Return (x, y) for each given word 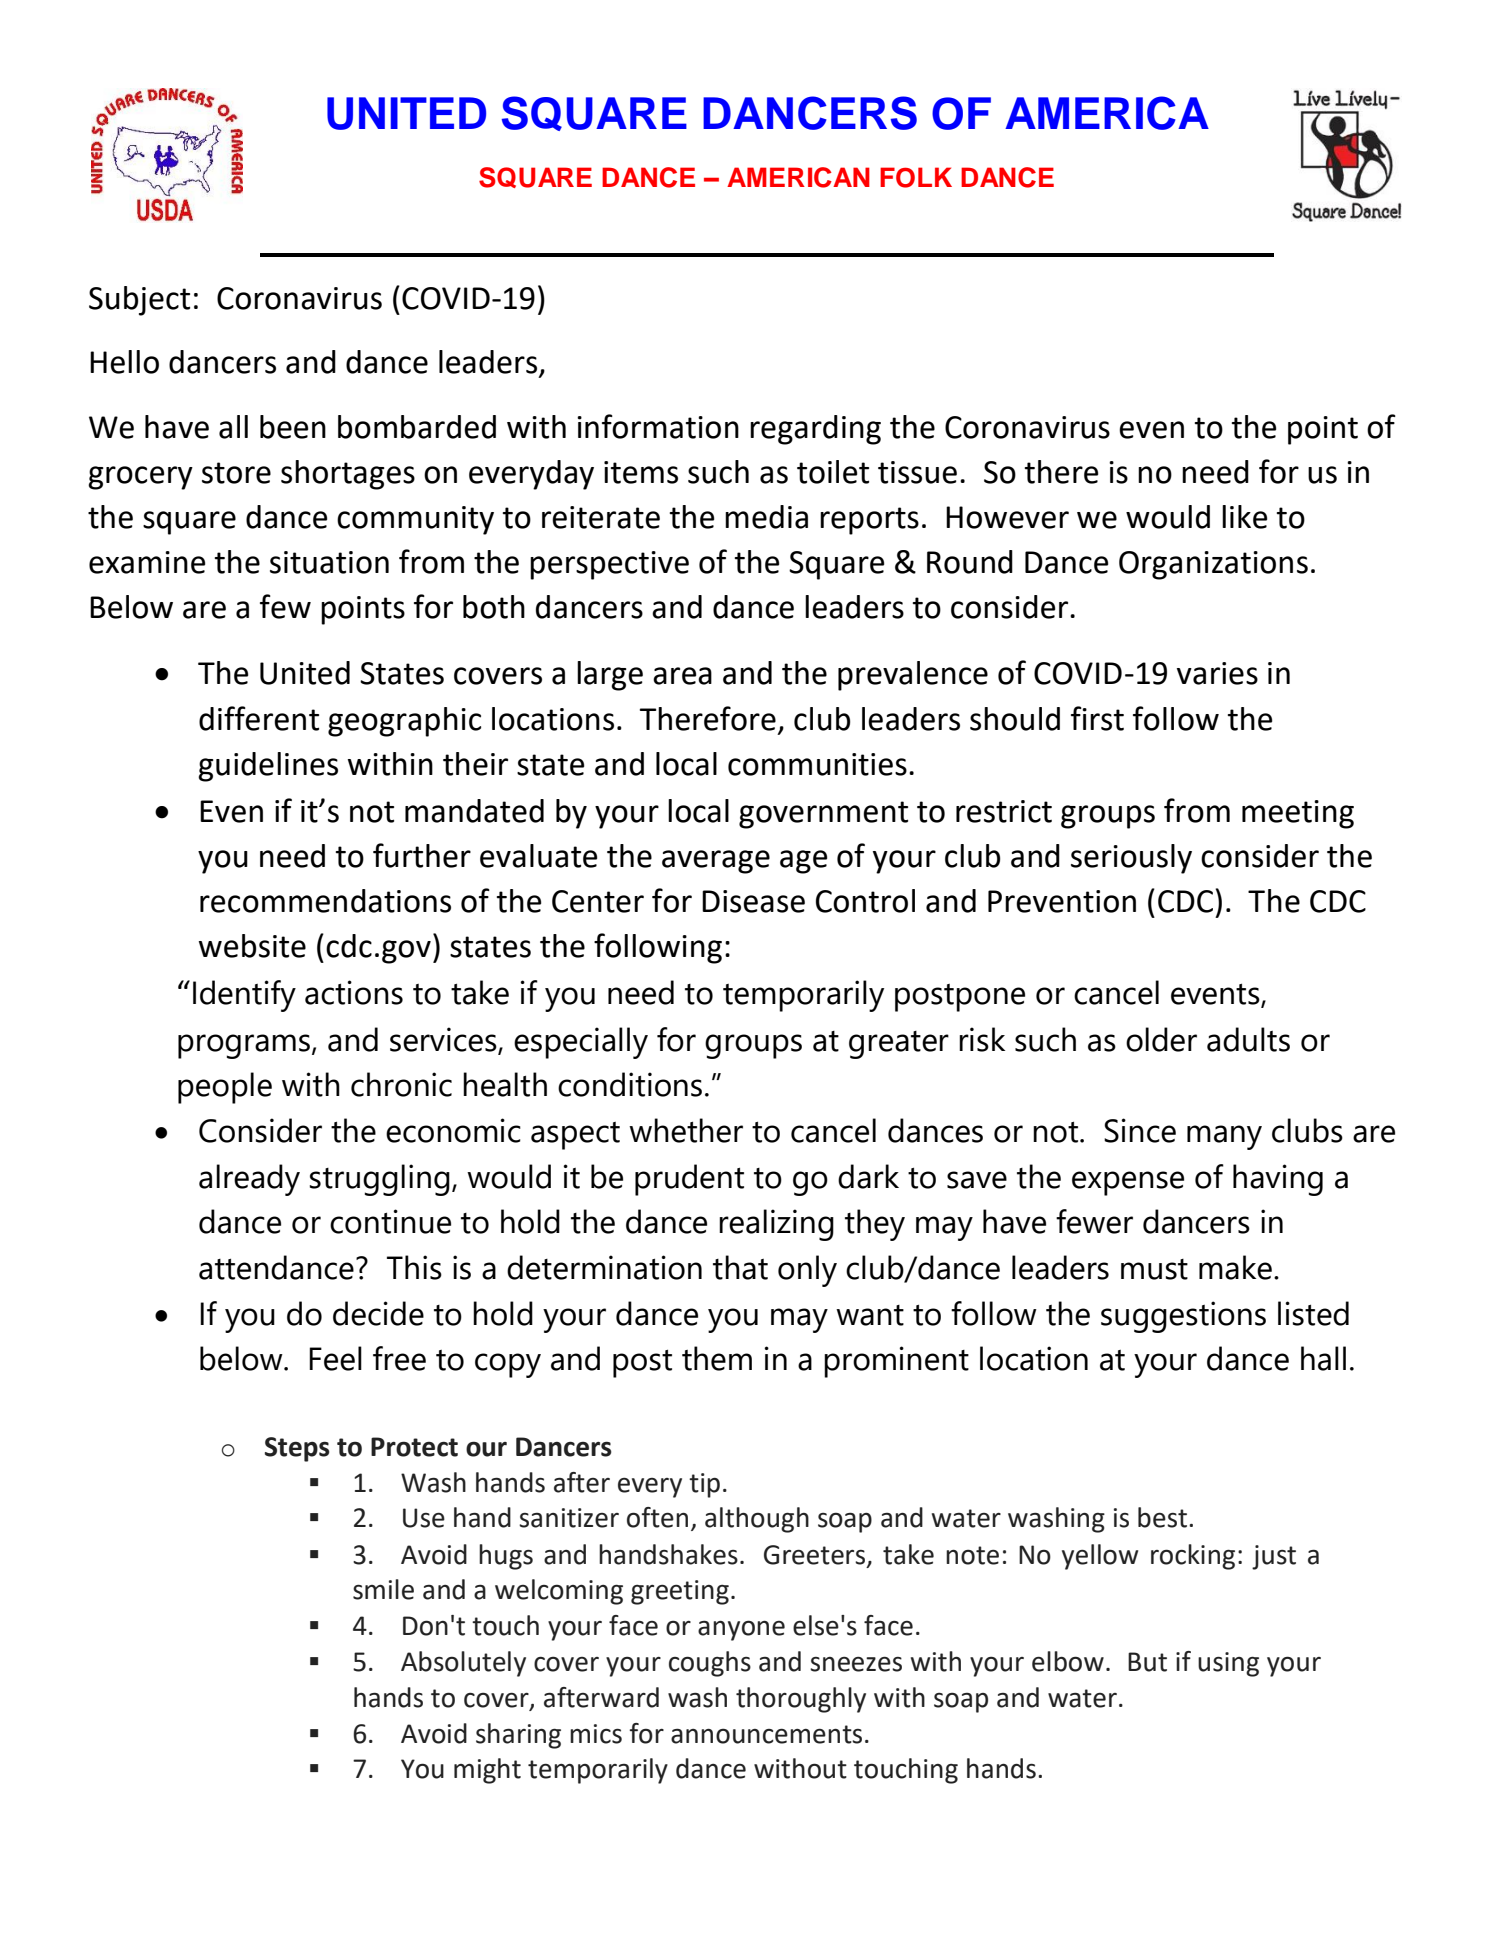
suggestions (1183, 1317)
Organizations (1213, 565)
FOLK (916, 177)
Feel (335, 1358)
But (1147, 1662)
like (1244, 517)
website (252, 946)
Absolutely (463, 1664)
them (717, 1358)
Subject (139, 301)
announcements (766, 1734)
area (682, 676)
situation (329, 562)
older (1161, 1039)
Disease (753, 901)
